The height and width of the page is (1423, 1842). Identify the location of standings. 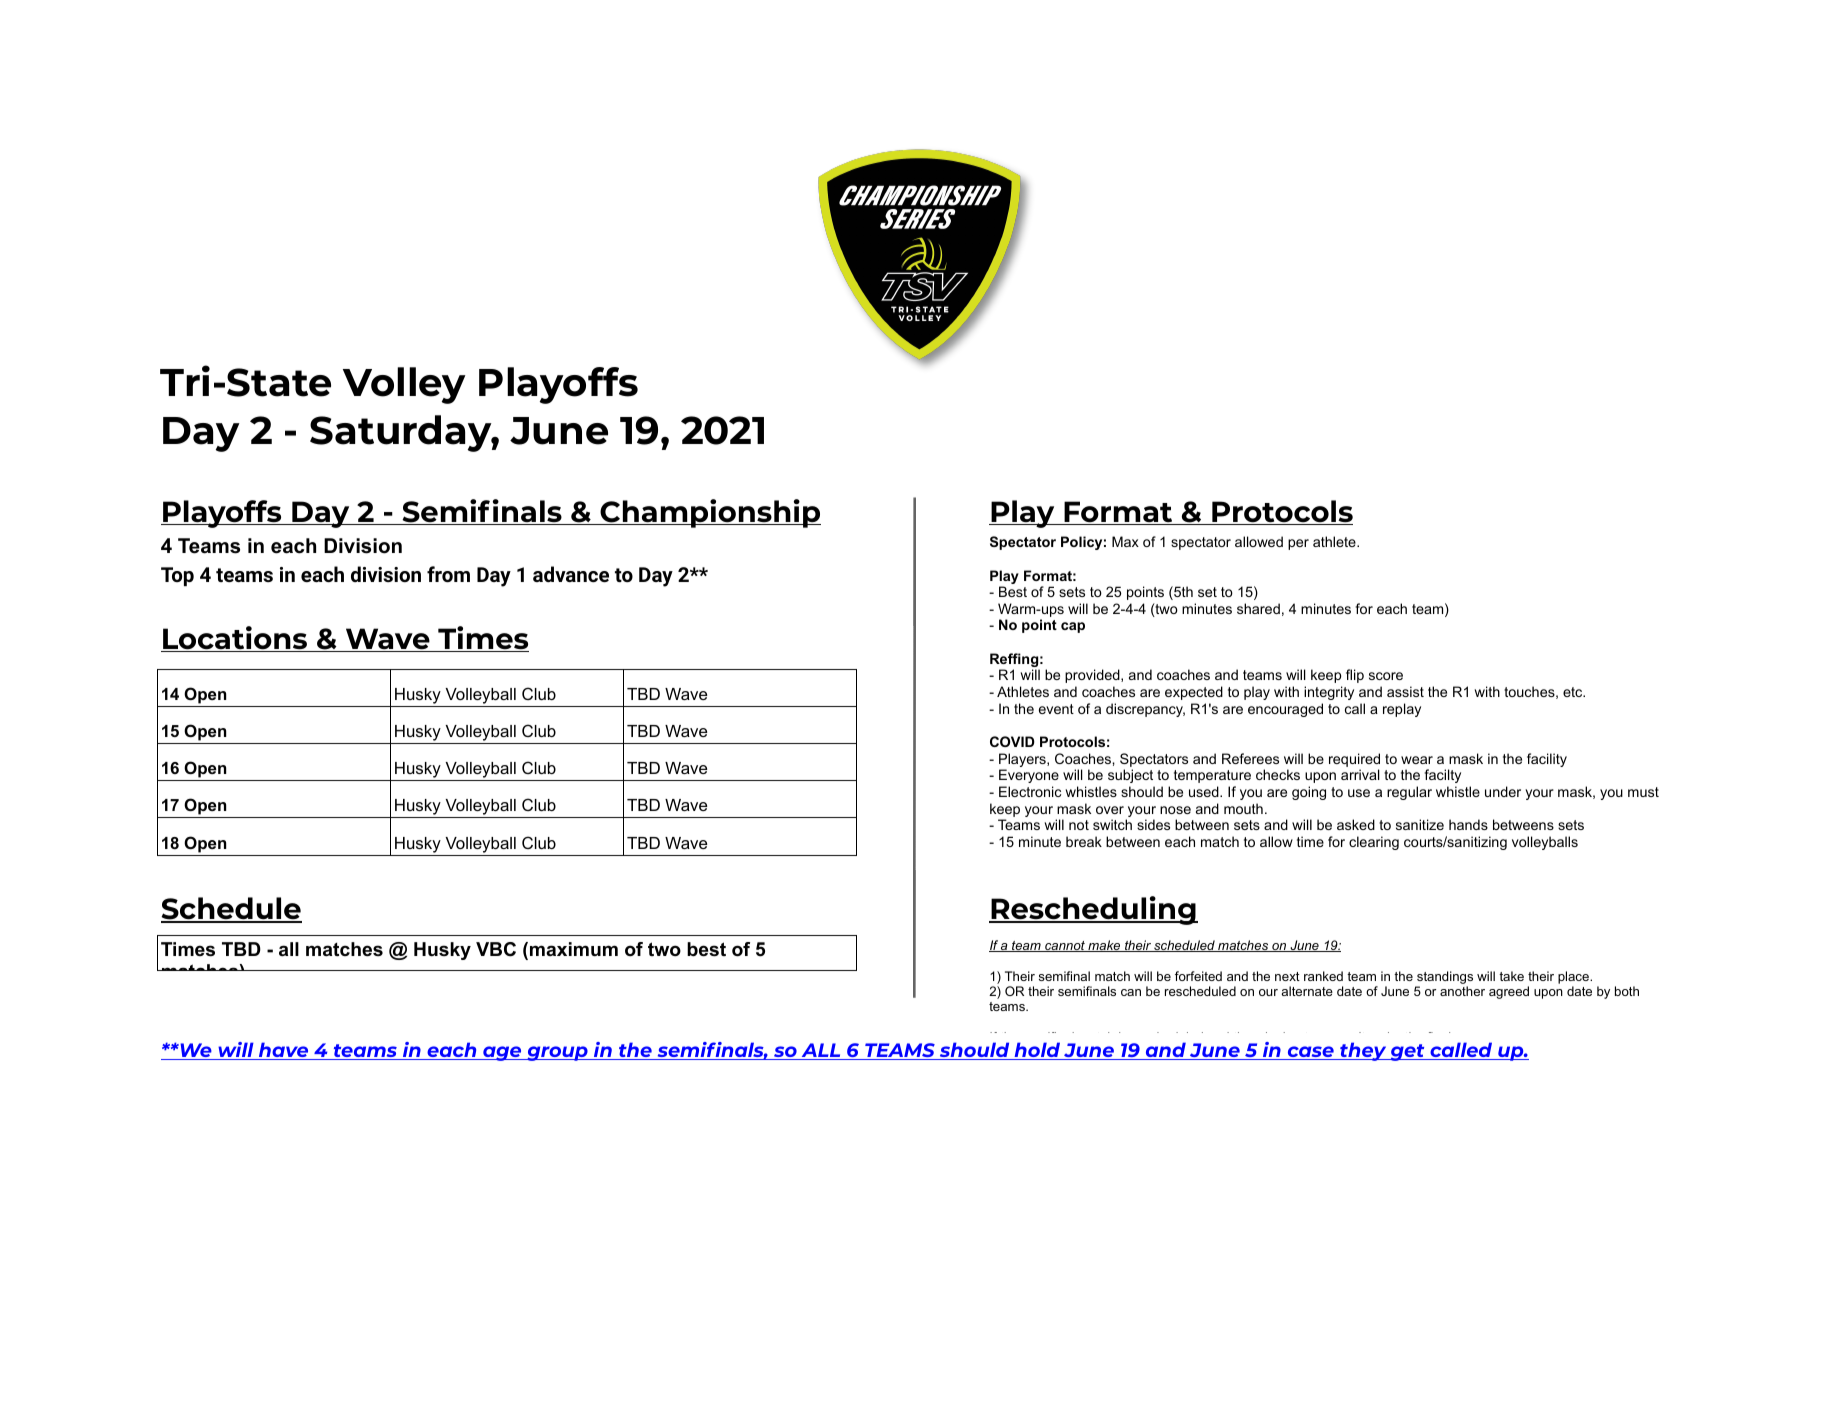
(1445, 977).
